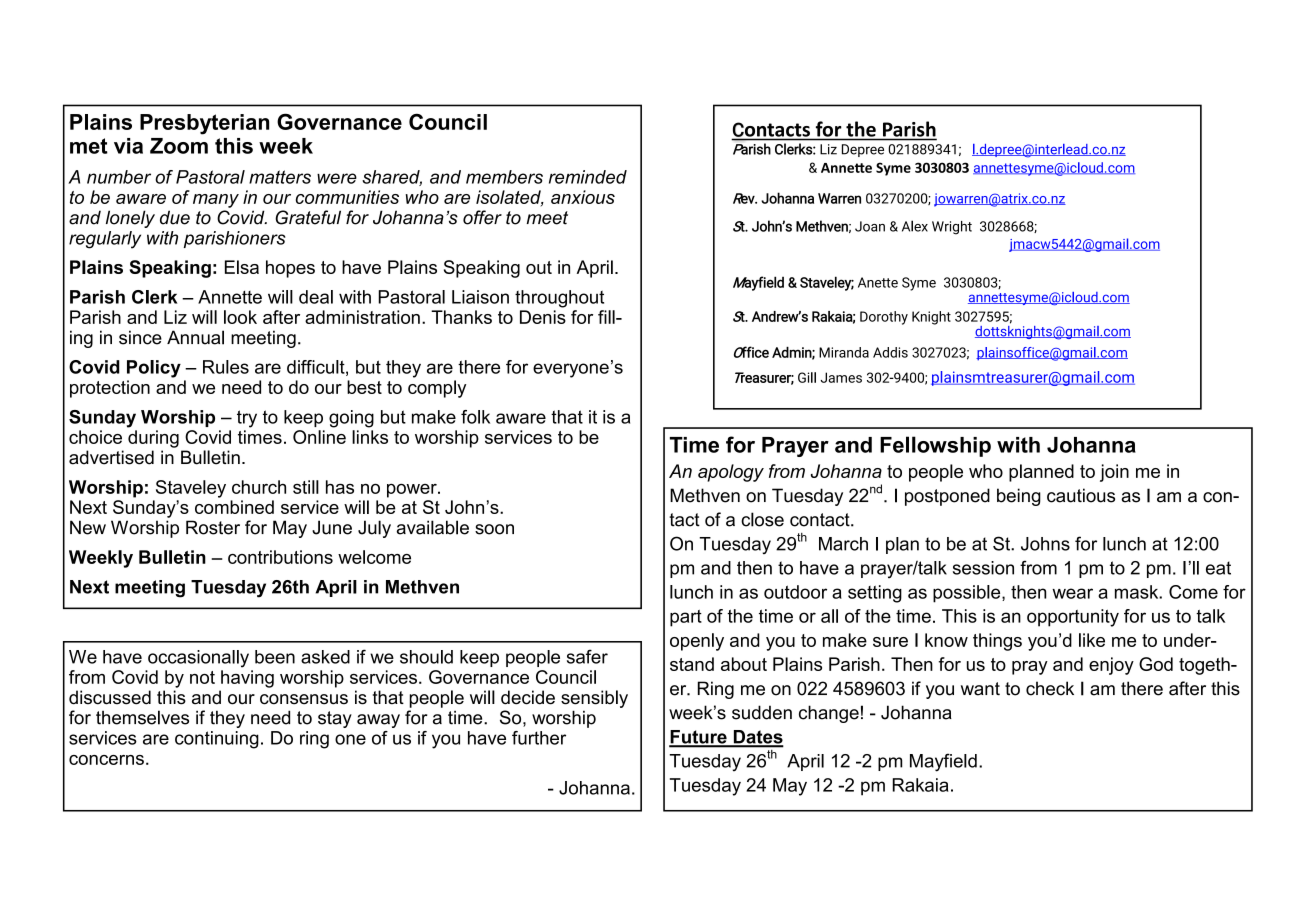 The height and width of the document is (924, 1308). I want to click on check, so click(1050, 688).
